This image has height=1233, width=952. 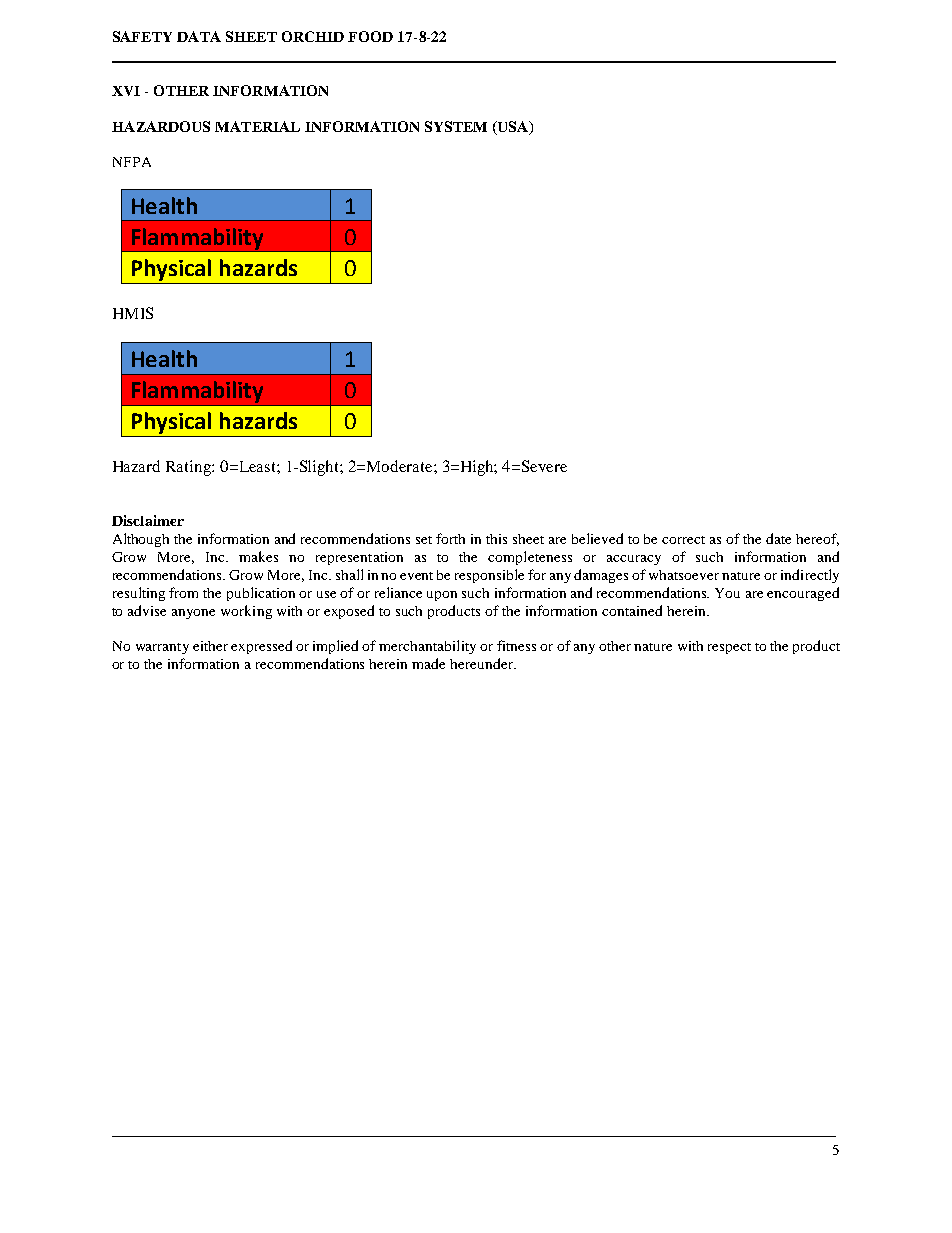 What do you see at coordinates (450, 538) in the image?
I see `forth` at bounding box center [450, 538].
